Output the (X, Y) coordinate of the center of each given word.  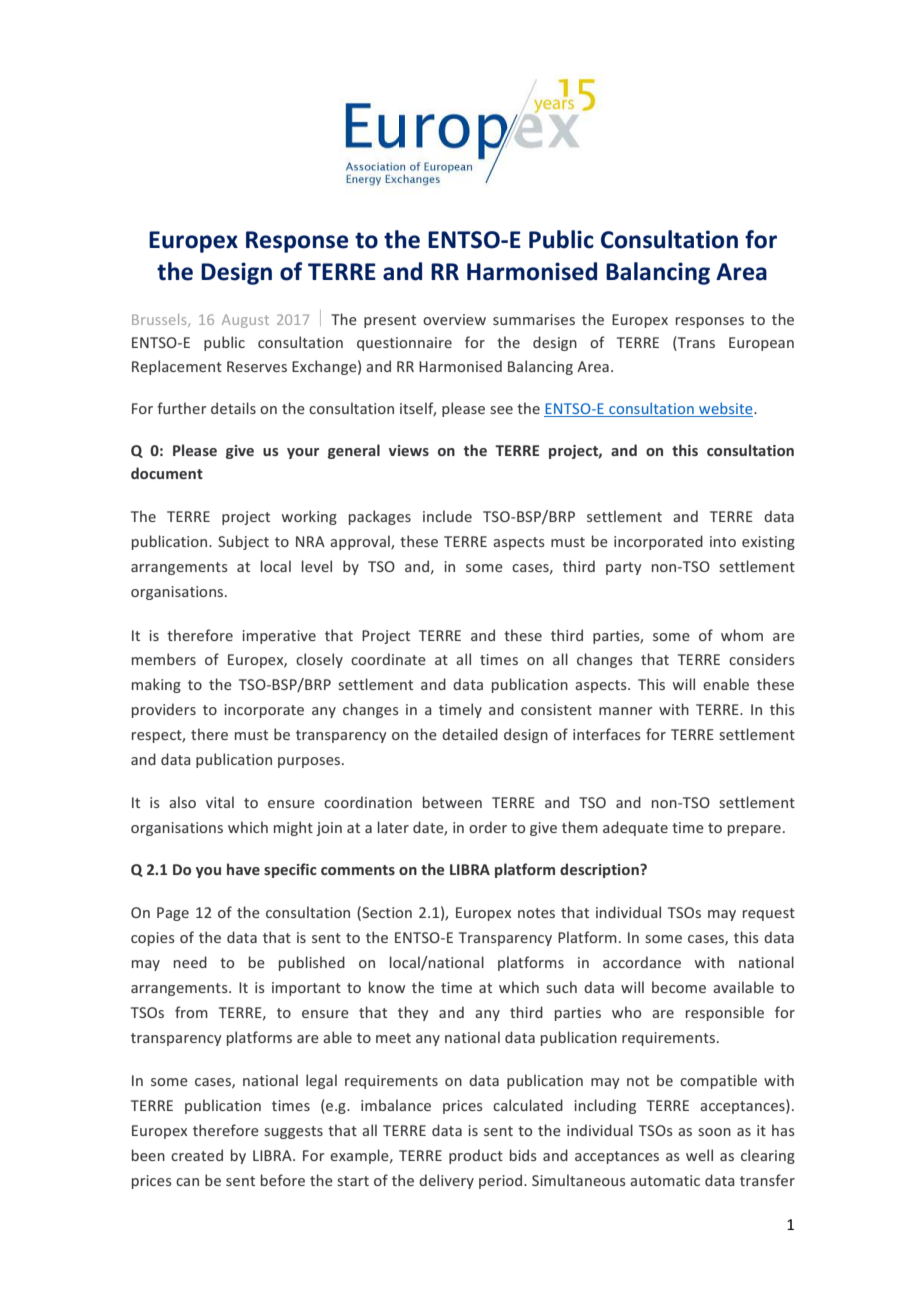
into (723, 541)
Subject (243, 542)
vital (220, 802)
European (761, 344)
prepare (754, 830)
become (679, 987)
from (191, 1012)
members (164, 659)
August (245, 321)
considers (762, 659)
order (488, 827)
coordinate (388, 659)
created (197, 1155)
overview (454, 319)
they (413, 1013)
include (447, 516)
